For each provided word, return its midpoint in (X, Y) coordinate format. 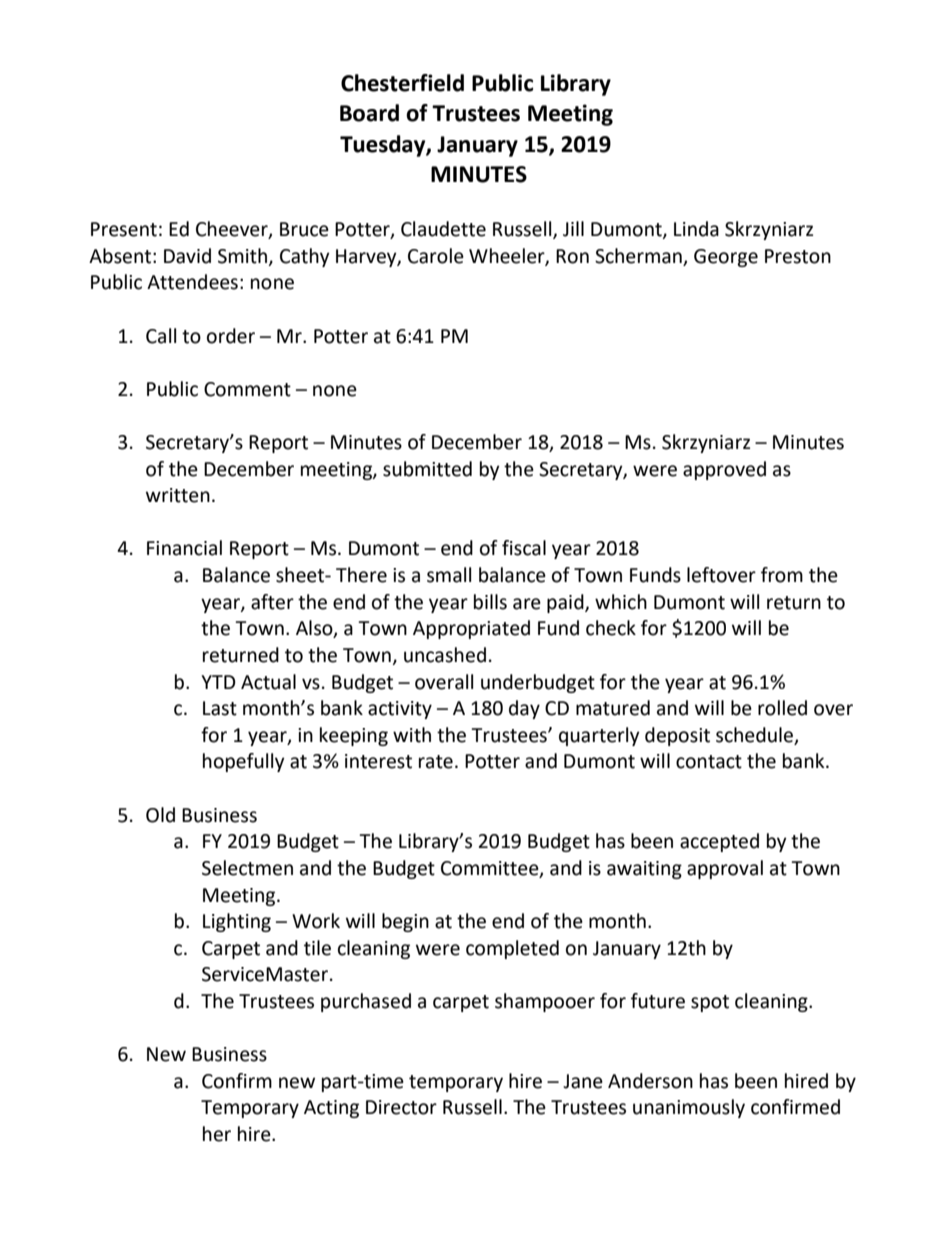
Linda (696, 229)
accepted (719, 842)
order (231, 336)
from (782, 575)
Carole (436, 256)
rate (436, 762)
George (726, 258)
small (449, 575)
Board (369, 113)
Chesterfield (402, 83)
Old (160, 815)
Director (401, 1107)
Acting (331, 1109)
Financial (184, 548)
